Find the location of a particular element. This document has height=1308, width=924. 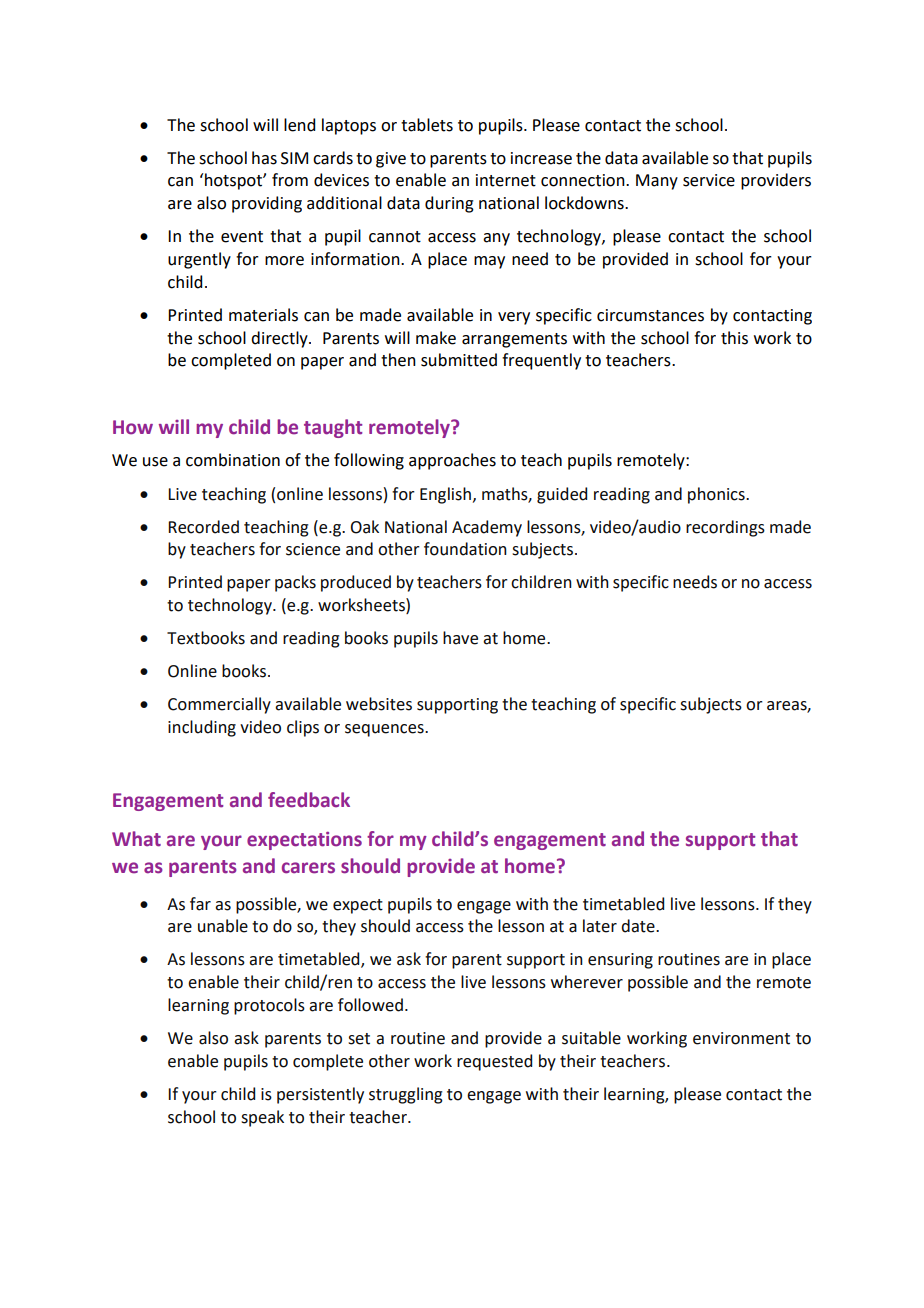

date is located at coordinates (639, 926).
